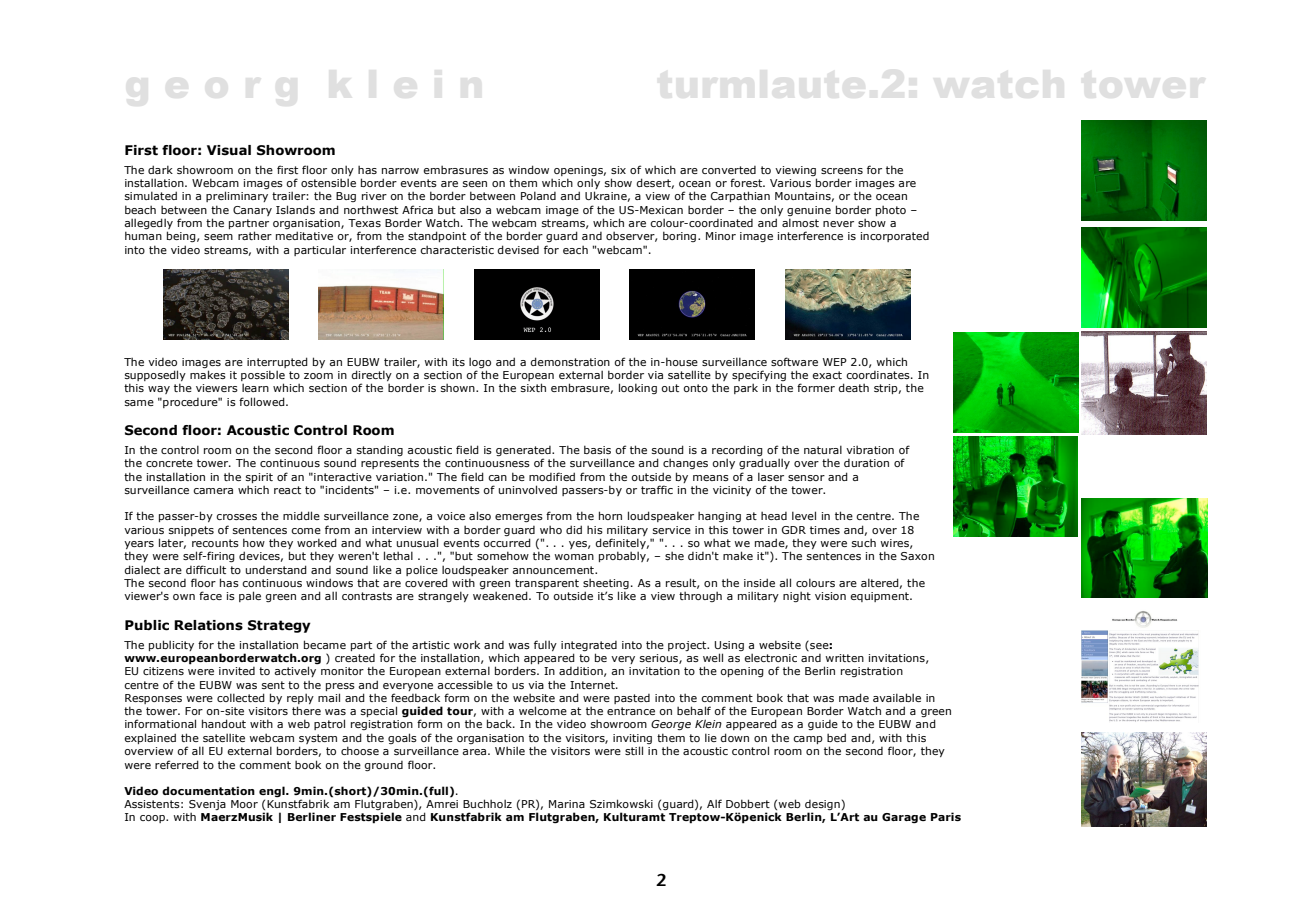  Describe the element at coordinates (842, 171) in the screenshot. I see `screens` at that location.
